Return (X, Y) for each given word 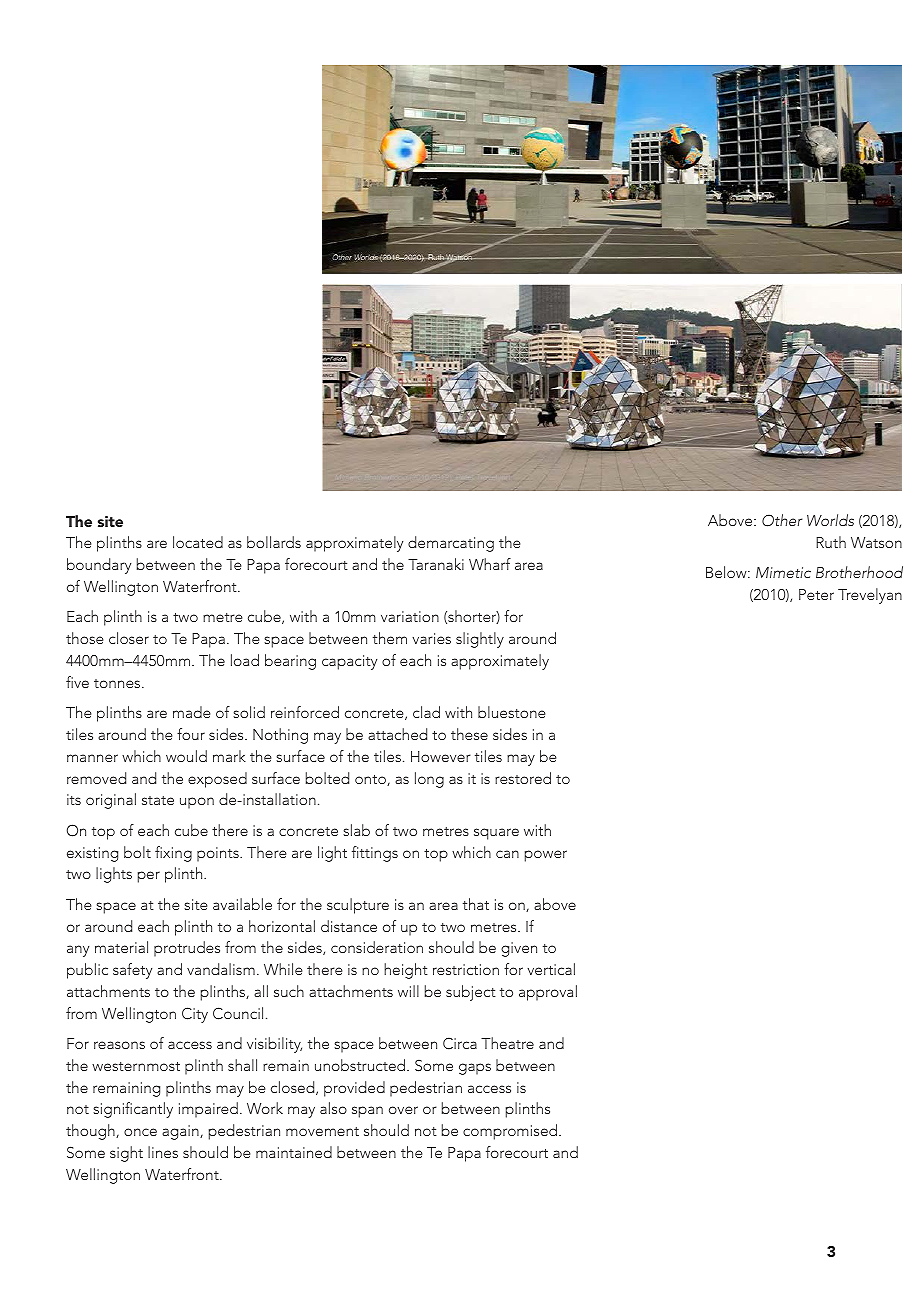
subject (471, 993)
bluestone (511, 712)
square (496, 834)
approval (548, 993)
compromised (511, 1132)
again (181, 1132)
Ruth (831, 542)
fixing (173, 854)
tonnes (118, 683)
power (546, 856)
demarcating (451, 544)
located (198, 542)
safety (132, 971)
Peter (816, 594)
